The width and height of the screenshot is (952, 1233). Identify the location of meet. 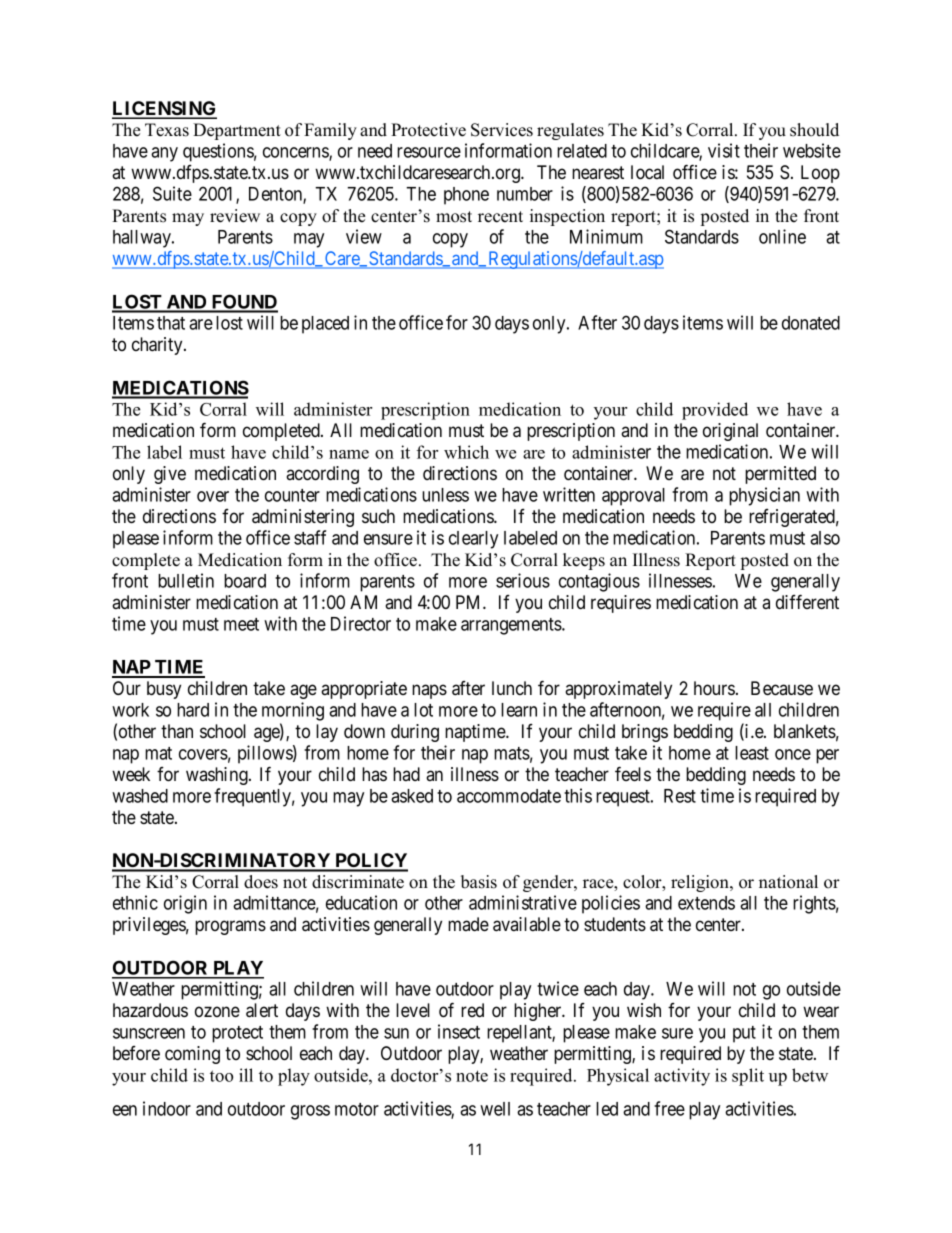
(241, 624).
